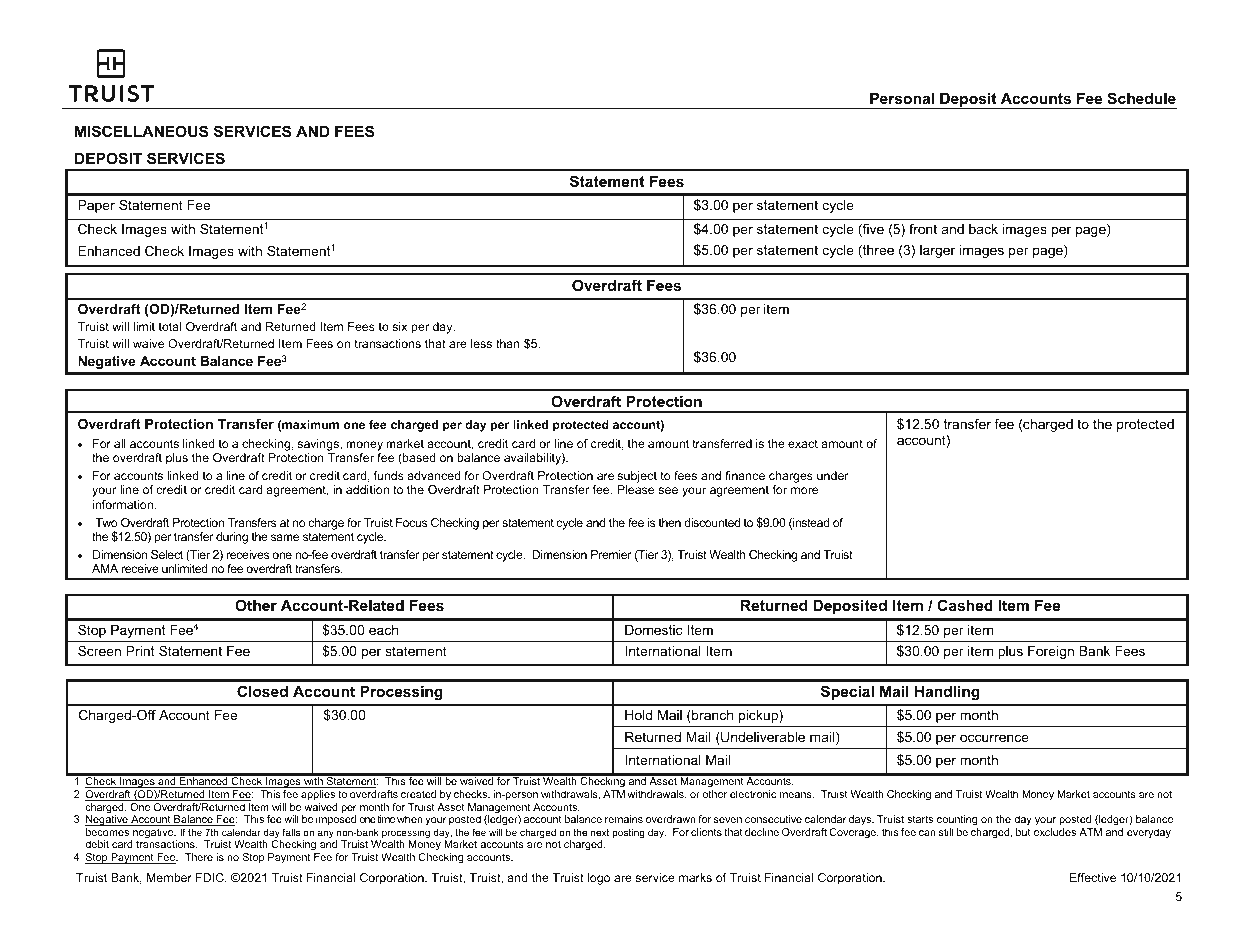 The width and height of the screenshot is (1233, 952). I want to click on posting, so click(628, 833).
